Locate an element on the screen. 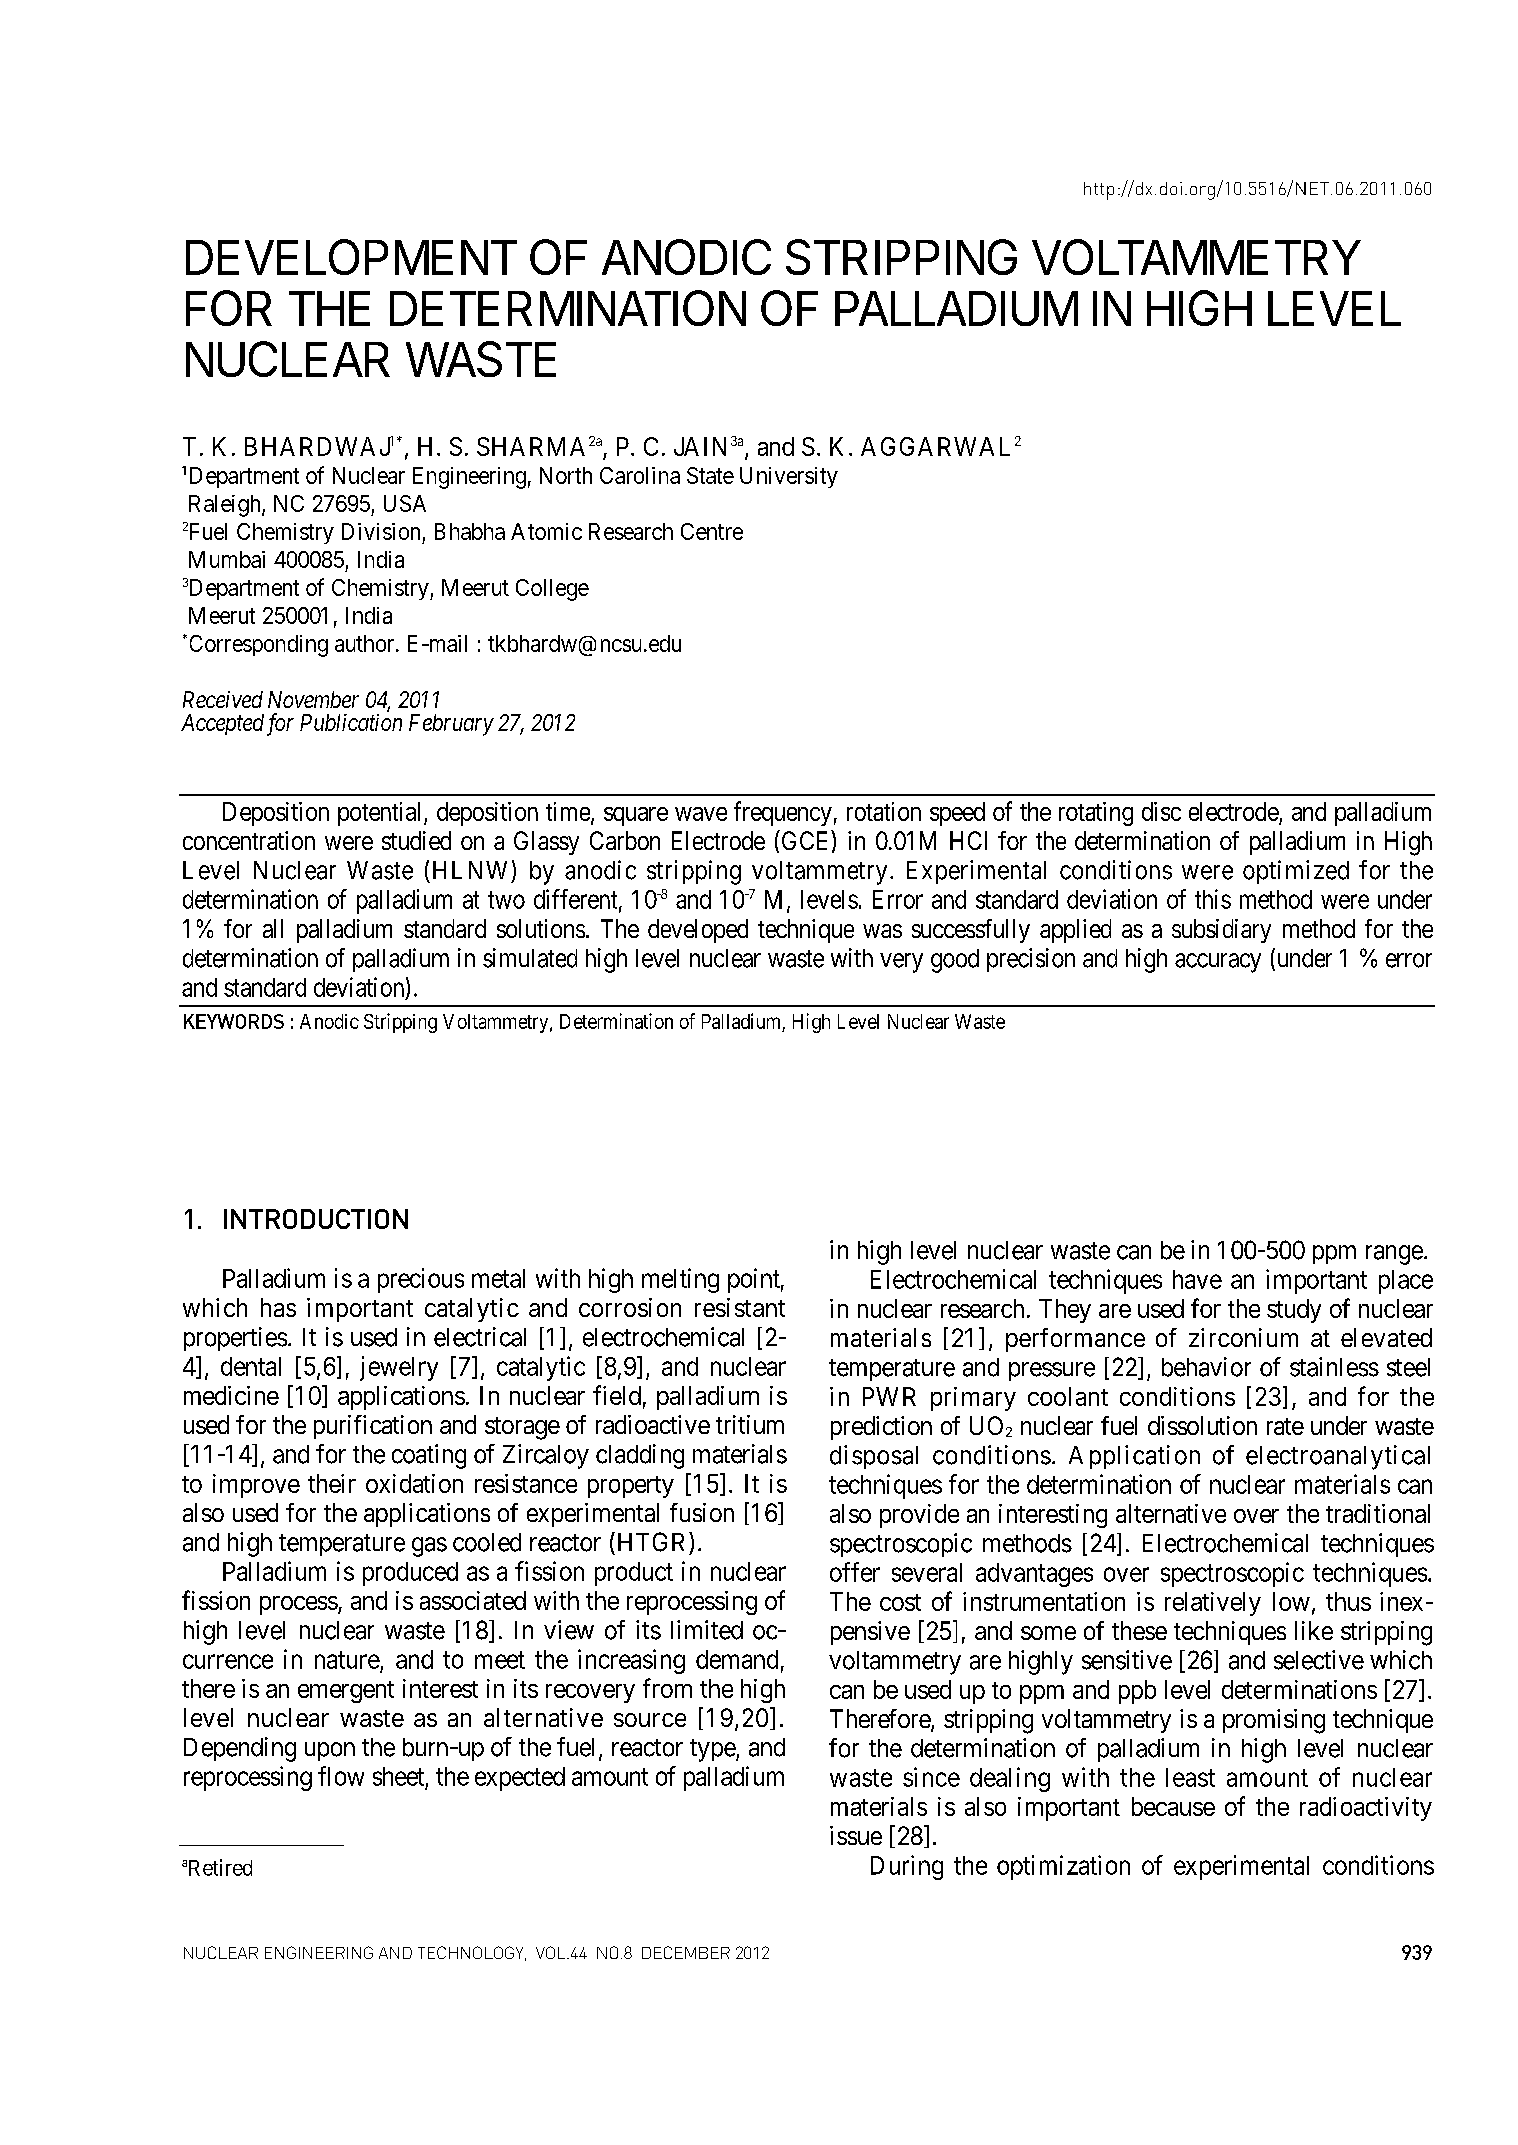  DEVELOPMENT is located at coordinates (351, 257).
